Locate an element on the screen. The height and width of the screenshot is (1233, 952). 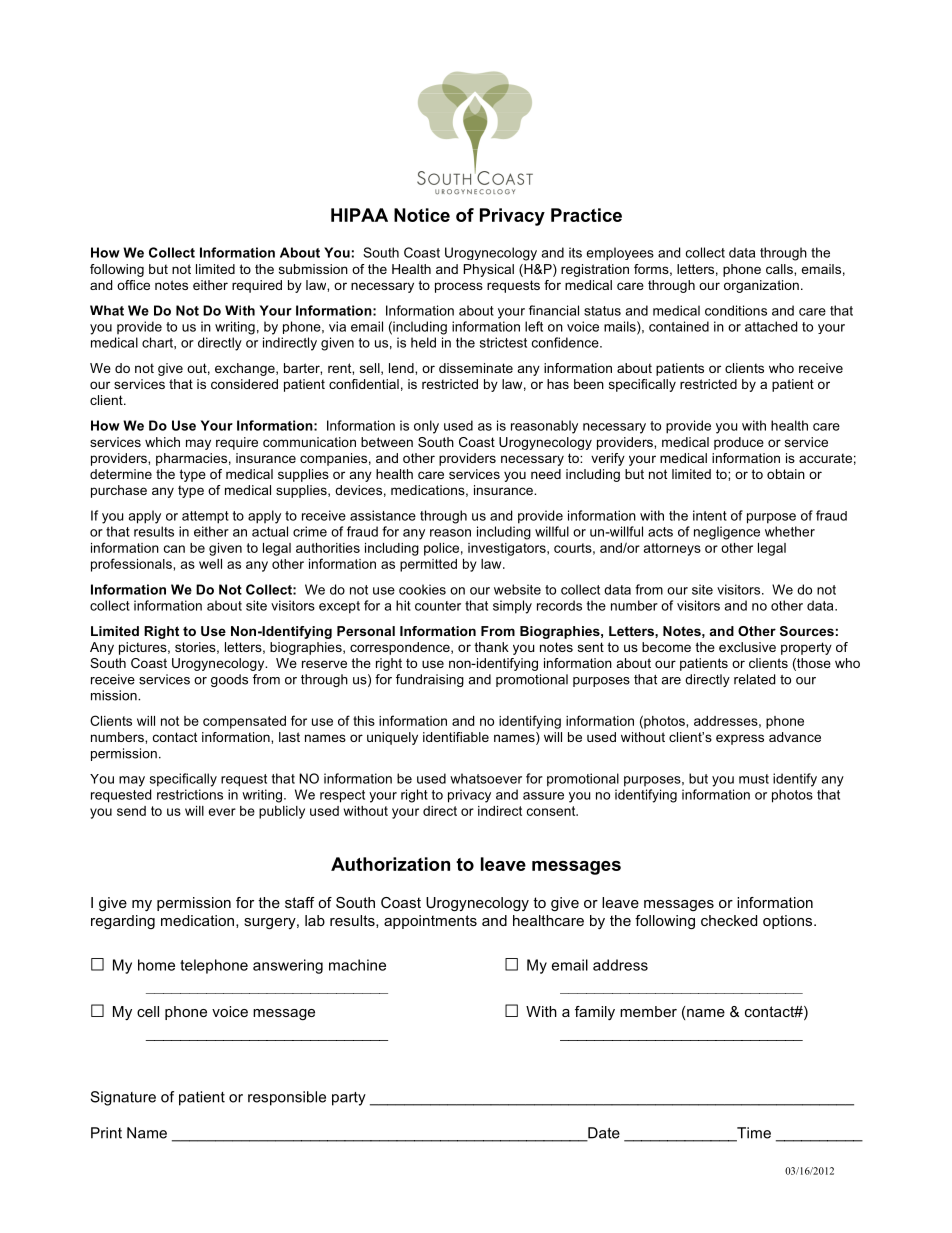
office is located at coordinates (133, 285).
